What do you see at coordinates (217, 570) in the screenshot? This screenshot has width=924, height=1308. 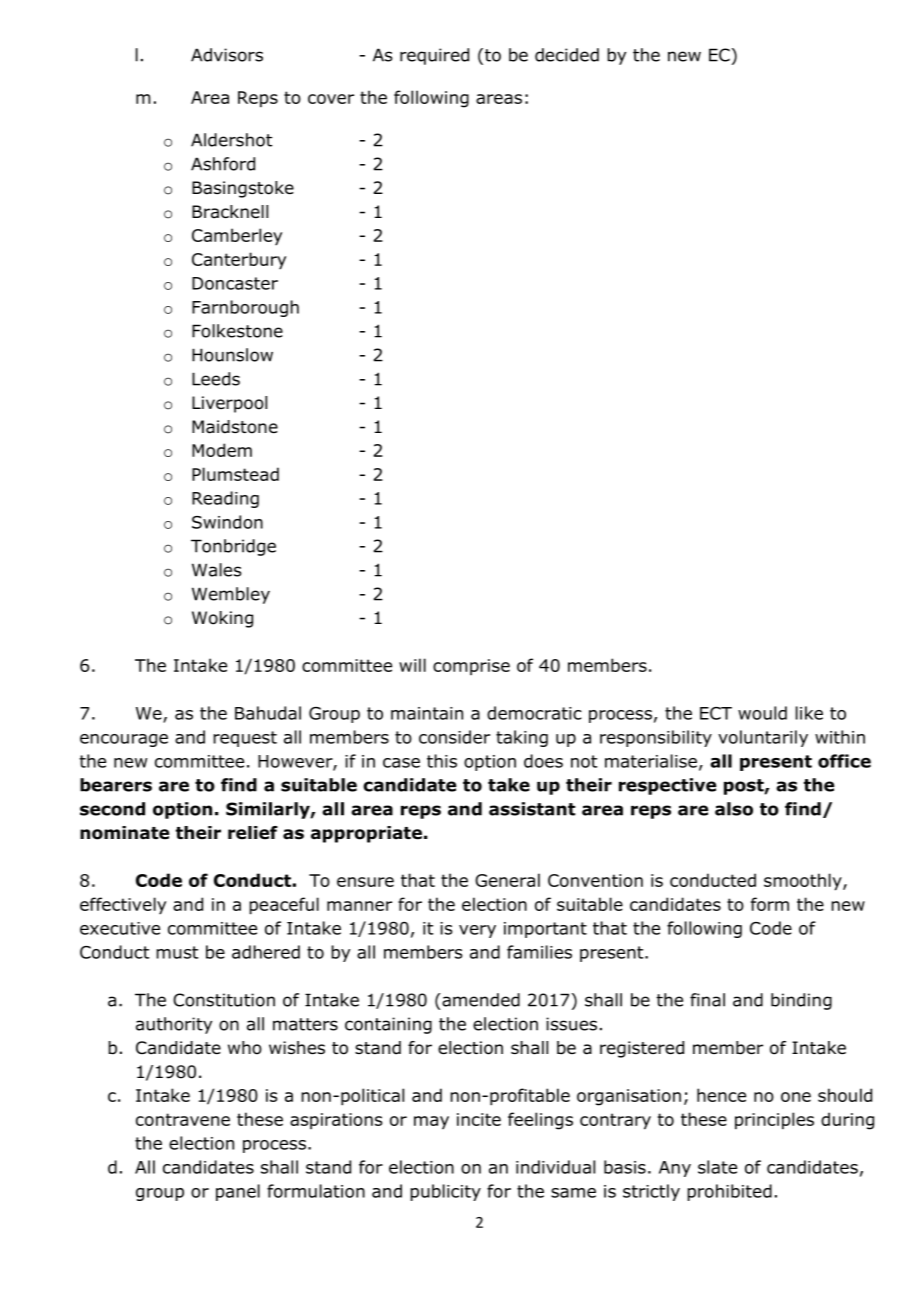 I see `Wales` at bounding box center [217, 570].
